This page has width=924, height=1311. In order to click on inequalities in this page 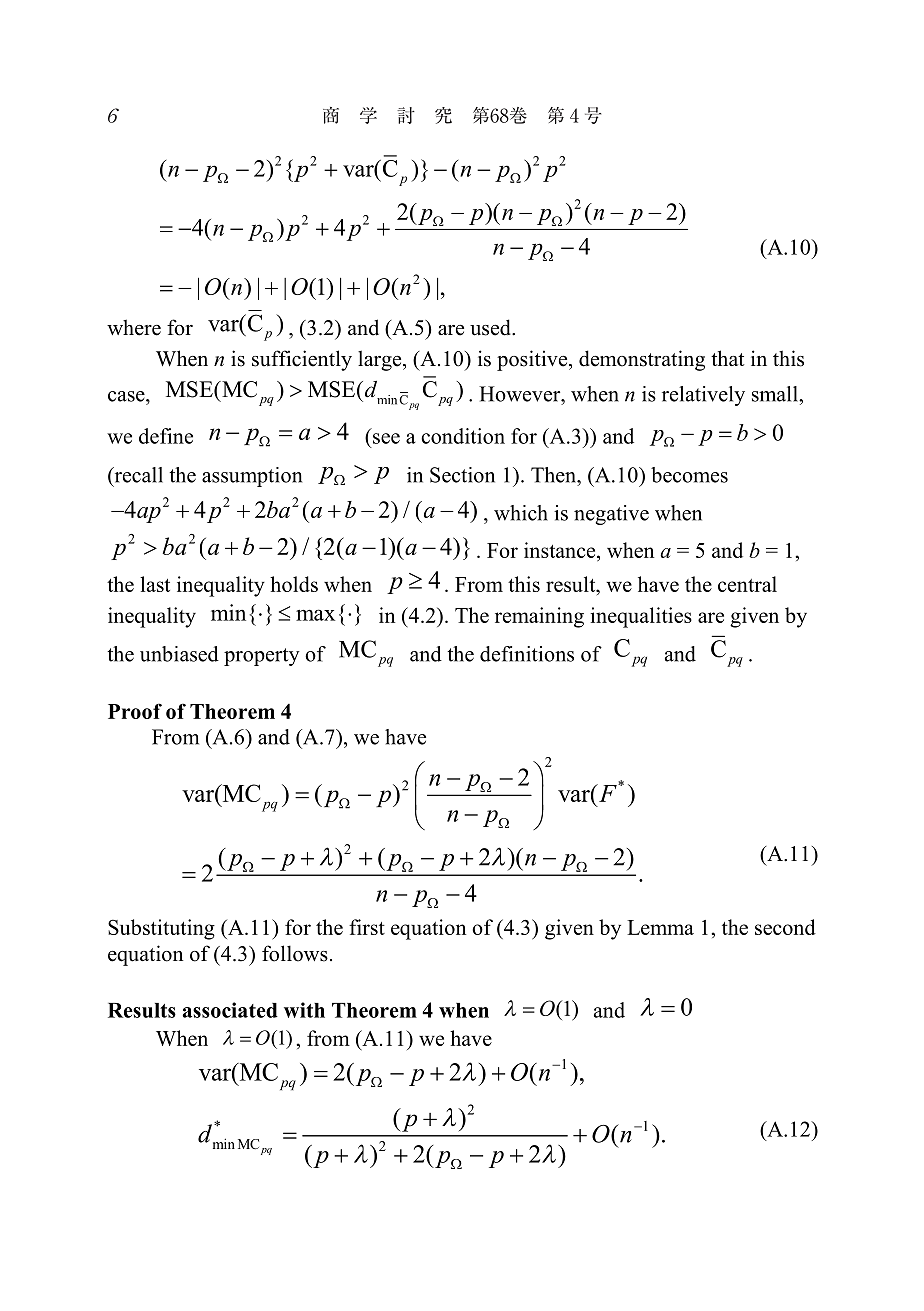, I will do `click(641, 617)`.
